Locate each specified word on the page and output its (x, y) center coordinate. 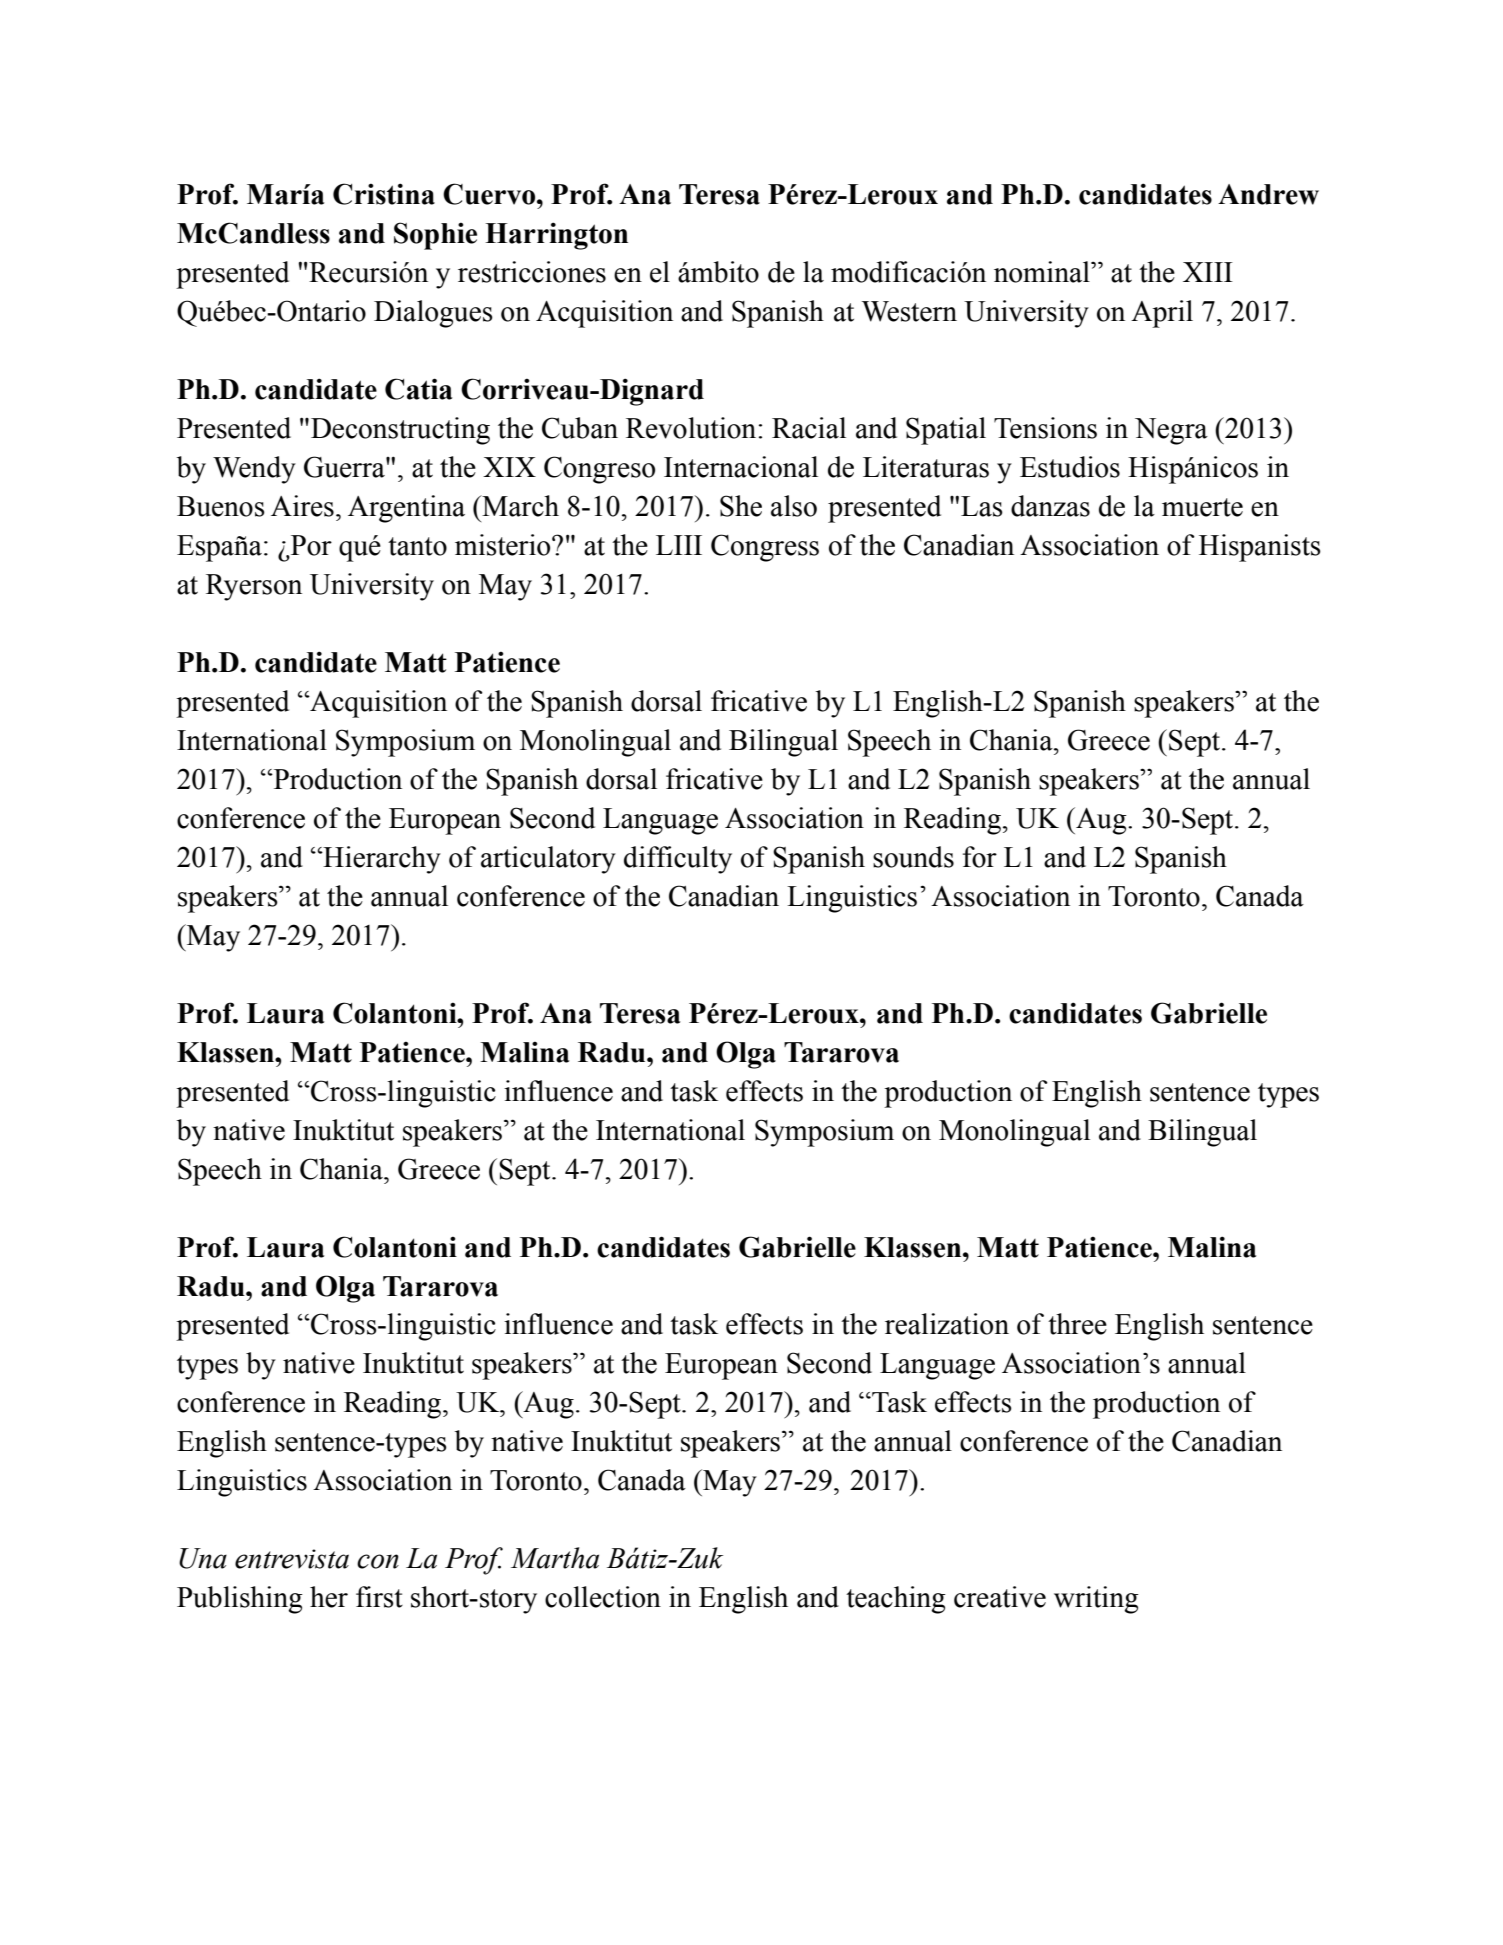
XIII (1208, 272)
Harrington (556, 236)
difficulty (678, 860)
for (980, 857)
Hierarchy (381, 860)
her (329, 1597)
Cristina (384, 194)
